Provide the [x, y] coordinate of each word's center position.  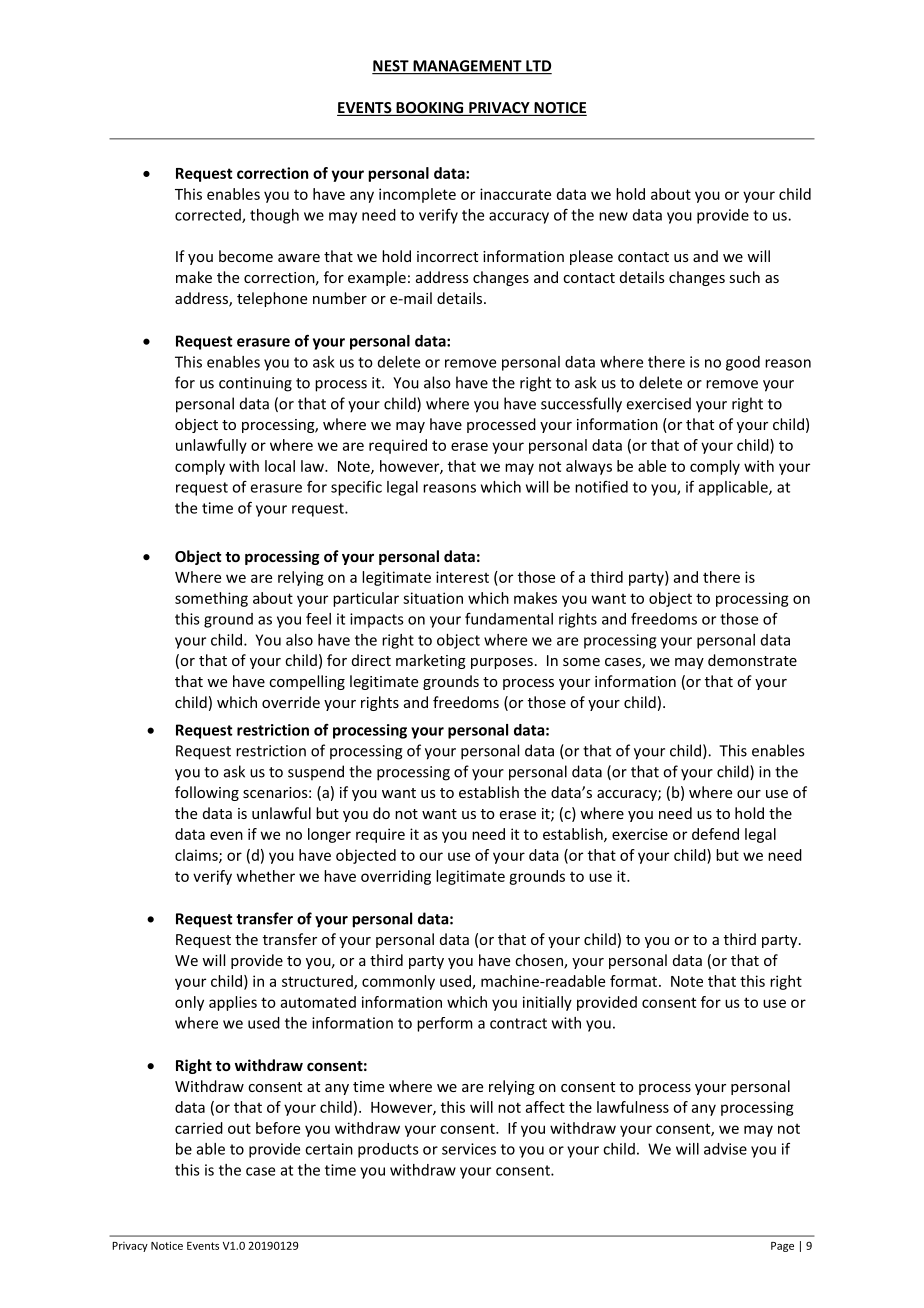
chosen [540, 961]
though [274, 216]
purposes [502, 663]
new [613, 216]
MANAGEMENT [467, 67]
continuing [255, 384]
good [743, 363]
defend [715, 834]
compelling [307, 682]
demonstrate [752, 660]
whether [266, 876]
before [278, 1128]
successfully [581, 405]
